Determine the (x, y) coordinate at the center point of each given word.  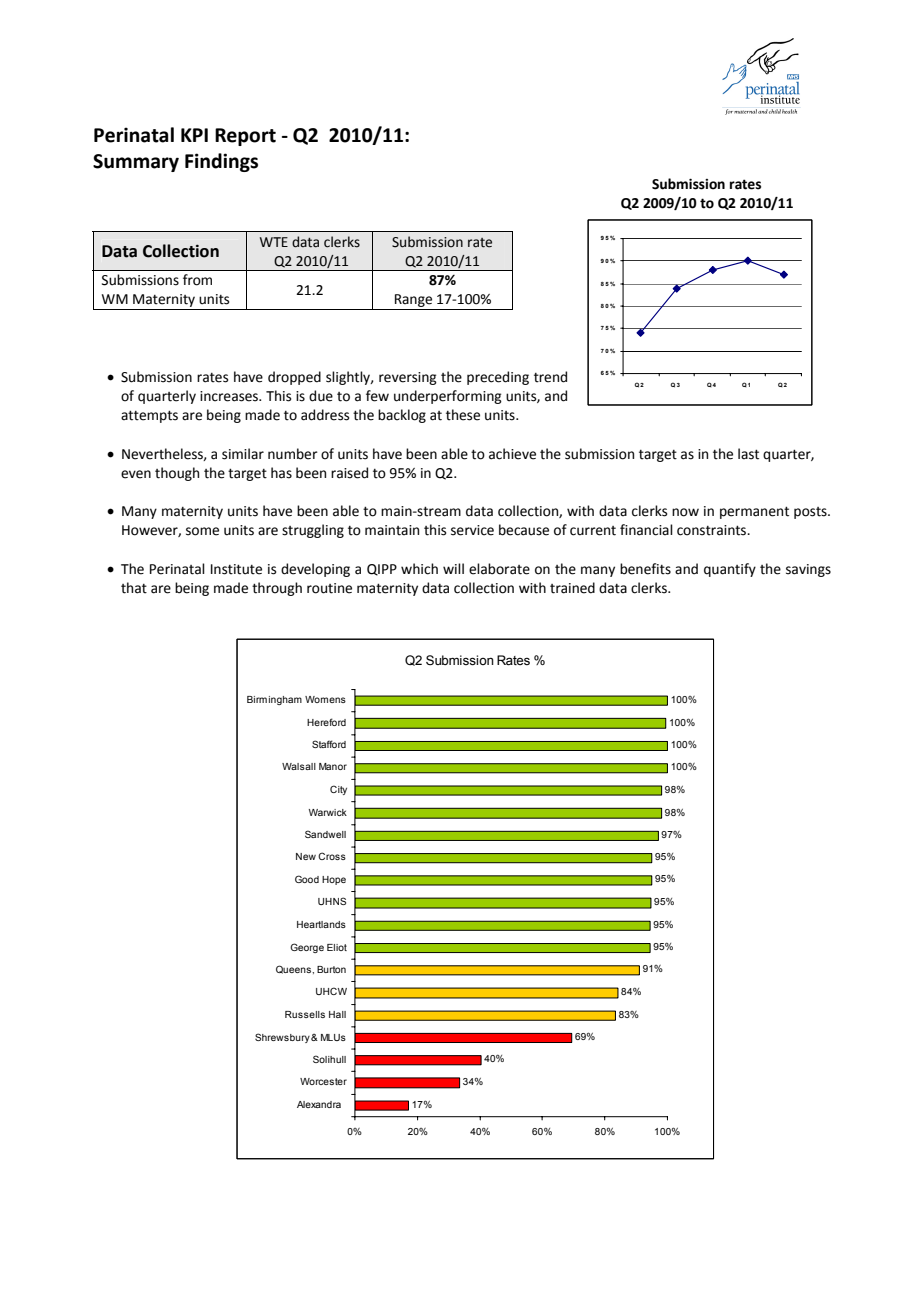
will (453, 568)
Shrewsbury (283, 1038)
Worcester (323, 1081)
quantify (730, 570)
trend (550, 377)
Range (414, 302)
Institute (236, 569)
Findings (221, 162)
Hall (337, 1014)
